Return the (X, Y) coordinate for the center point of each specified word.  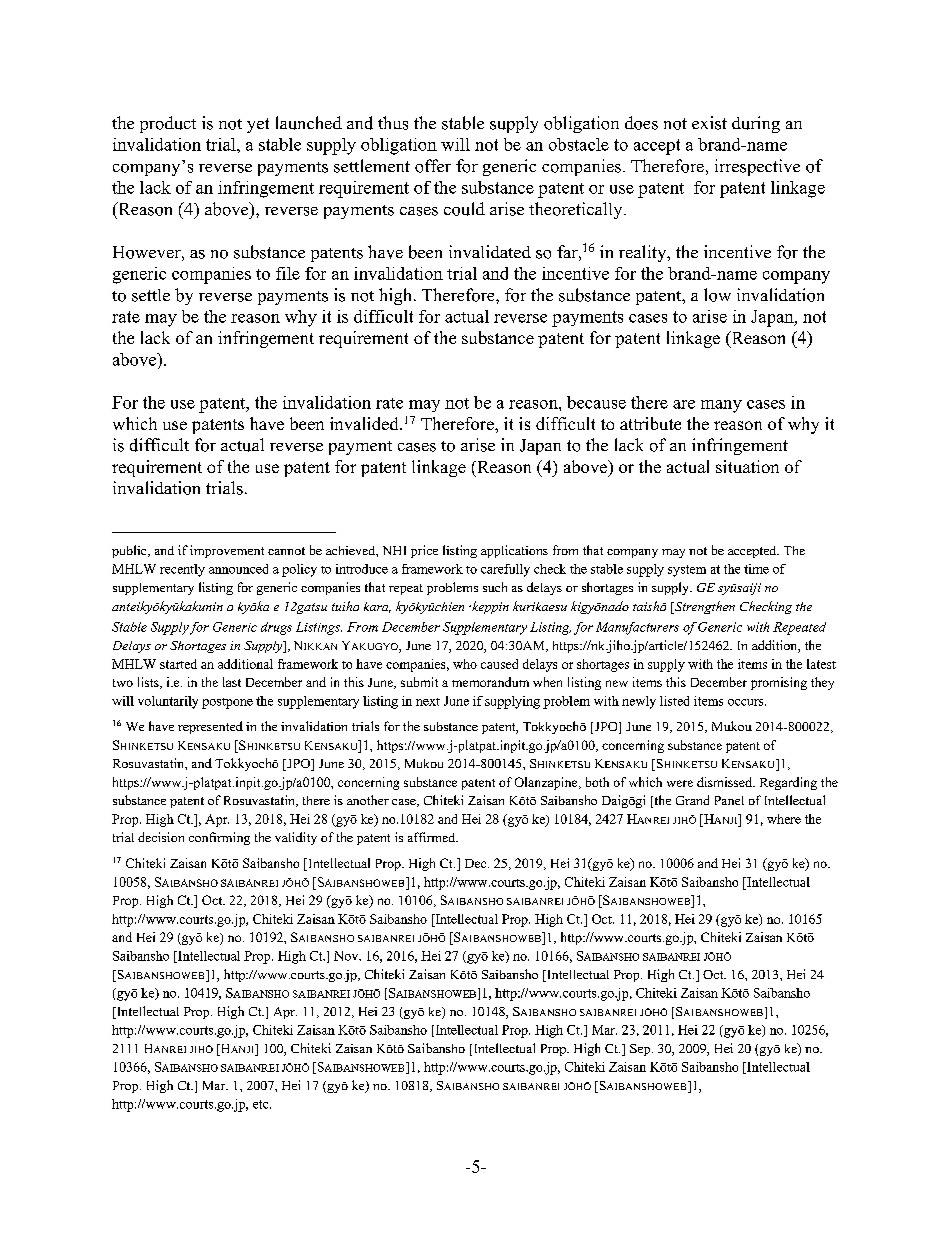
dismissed (725, 782)
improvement (227, 551)
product (168, 124)
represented (210, 727)
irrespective (757, 167)
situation (747, 466)
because (596, 402)
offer (433, 166)
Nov (347, 956)
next (428, 702)
